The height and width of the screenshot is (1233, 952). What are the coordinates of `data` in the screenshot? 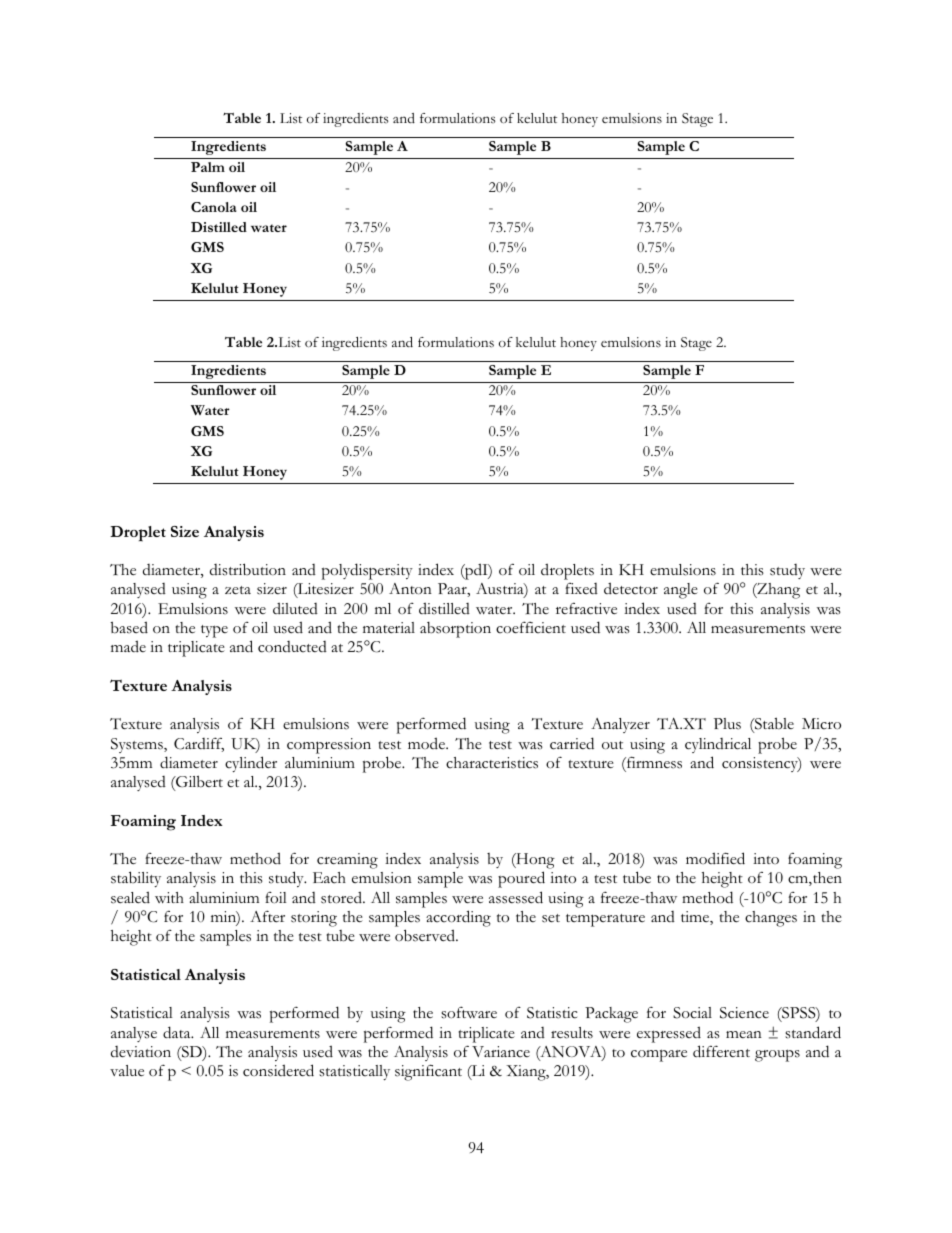 It's located at (178, 1032).
